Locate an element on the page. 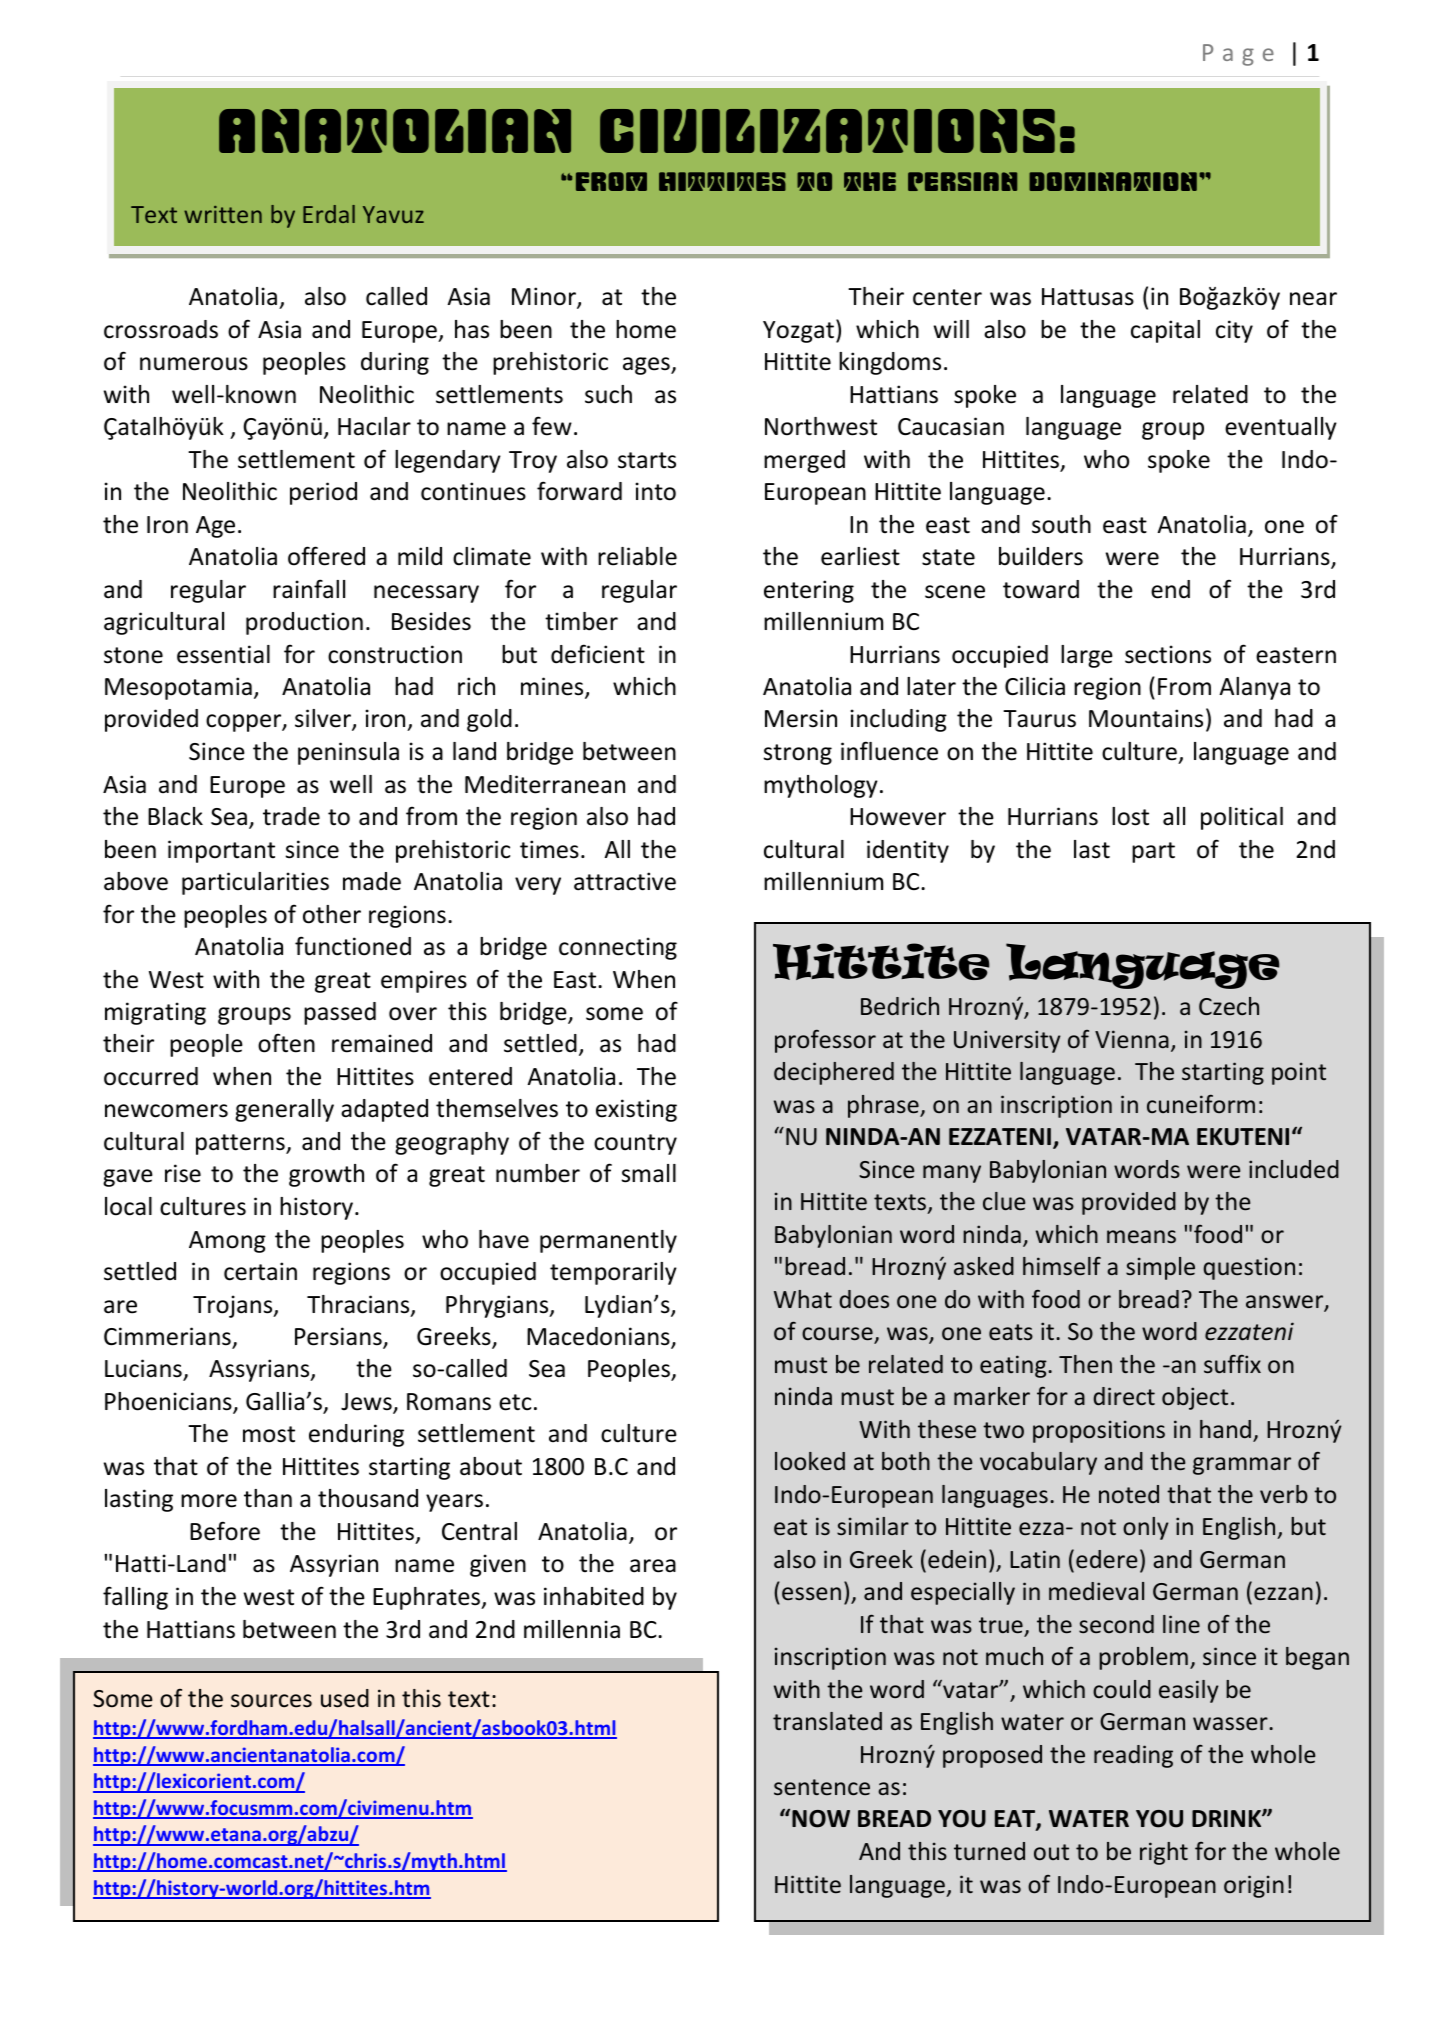 The image size is (1440, 2037). CIVILIZATIONS is located at coordinates (827, 131).
